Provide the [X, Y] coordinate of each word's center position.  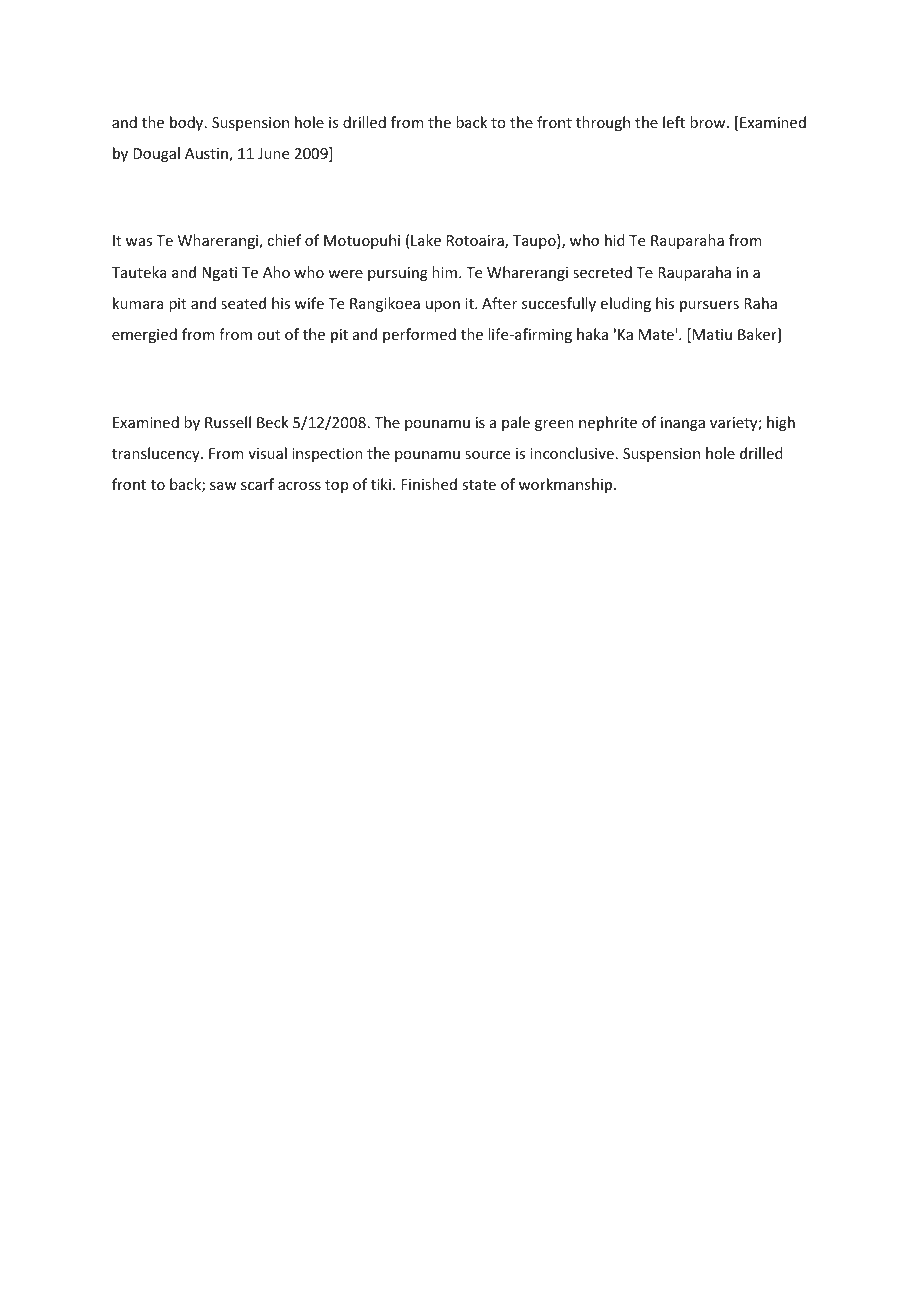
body [188, 123]
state [479, 485]
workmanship [567, 485]
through [603, 123]
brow [709, 122]
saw [223, 486]
